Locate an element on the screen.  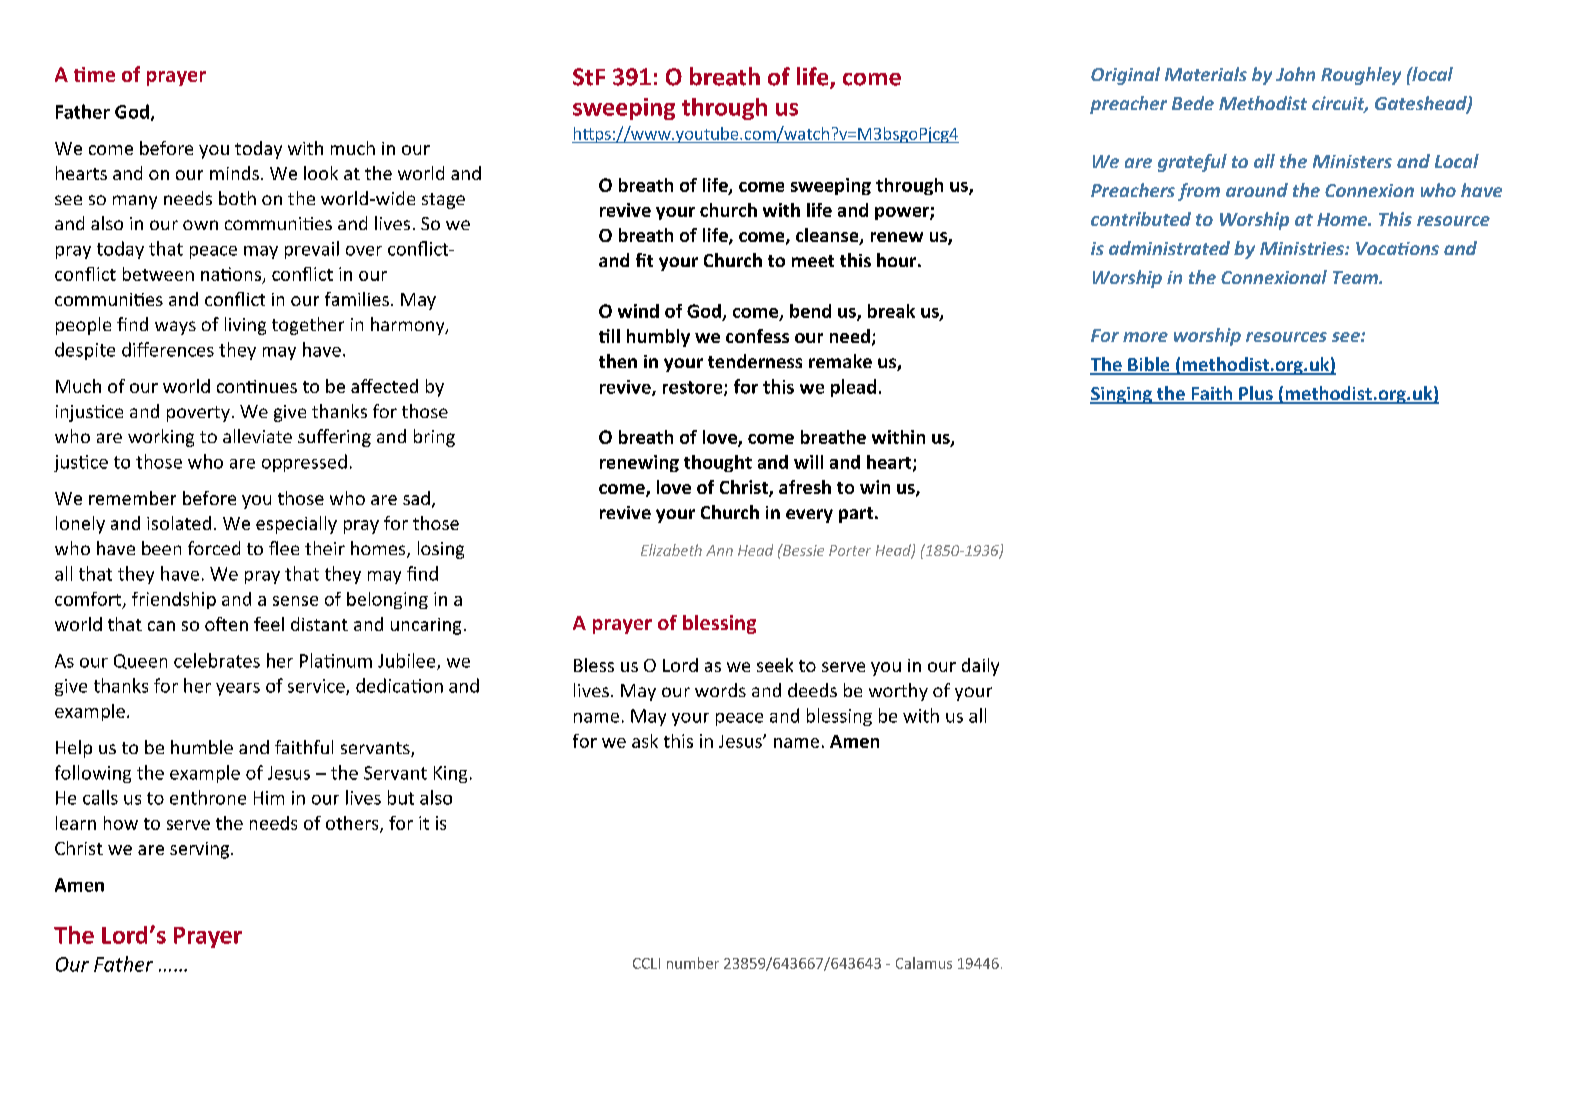
Original is located at coordinates (1125, 76).
